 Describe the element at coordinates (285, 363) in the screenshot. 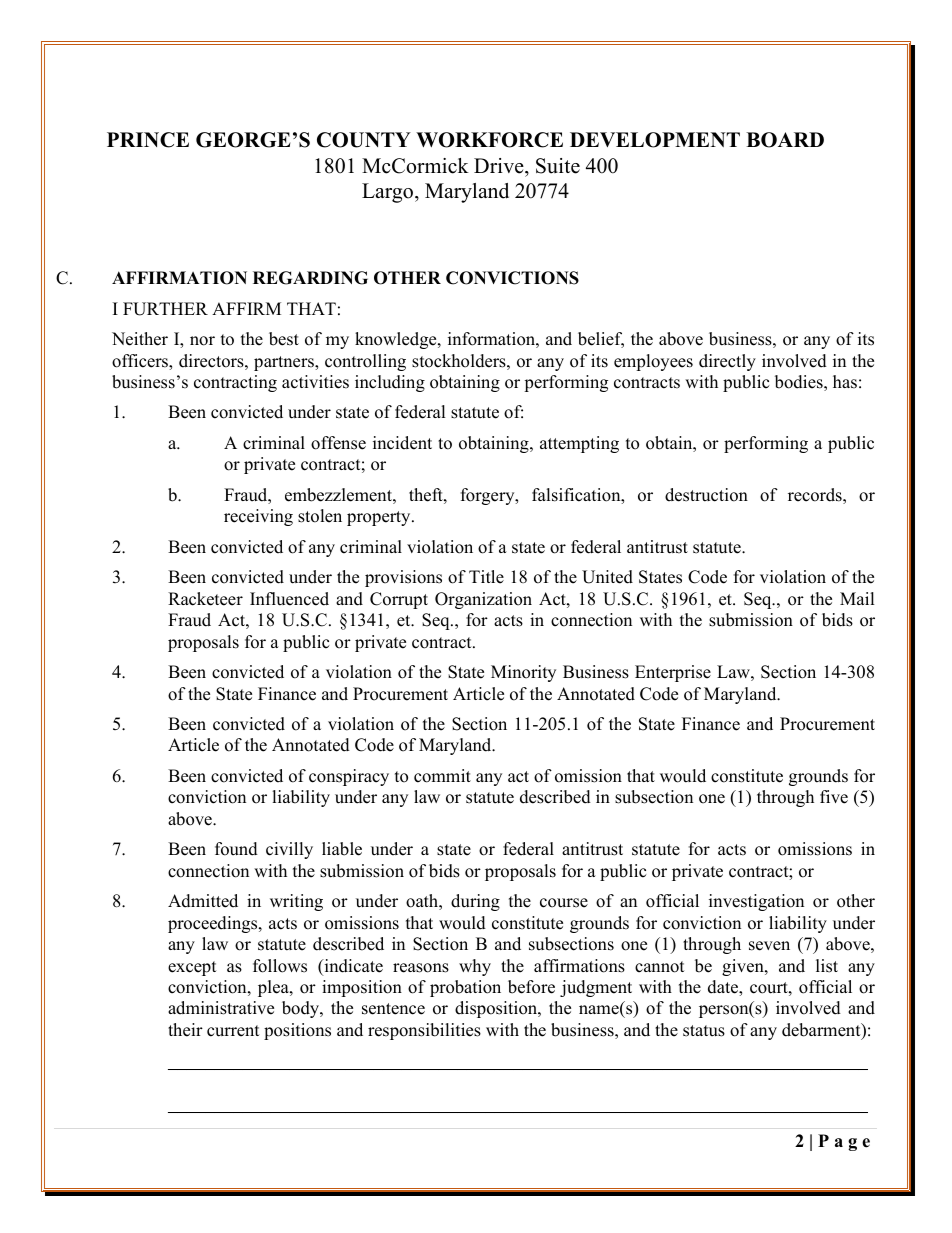

I see `partners` at that location.
